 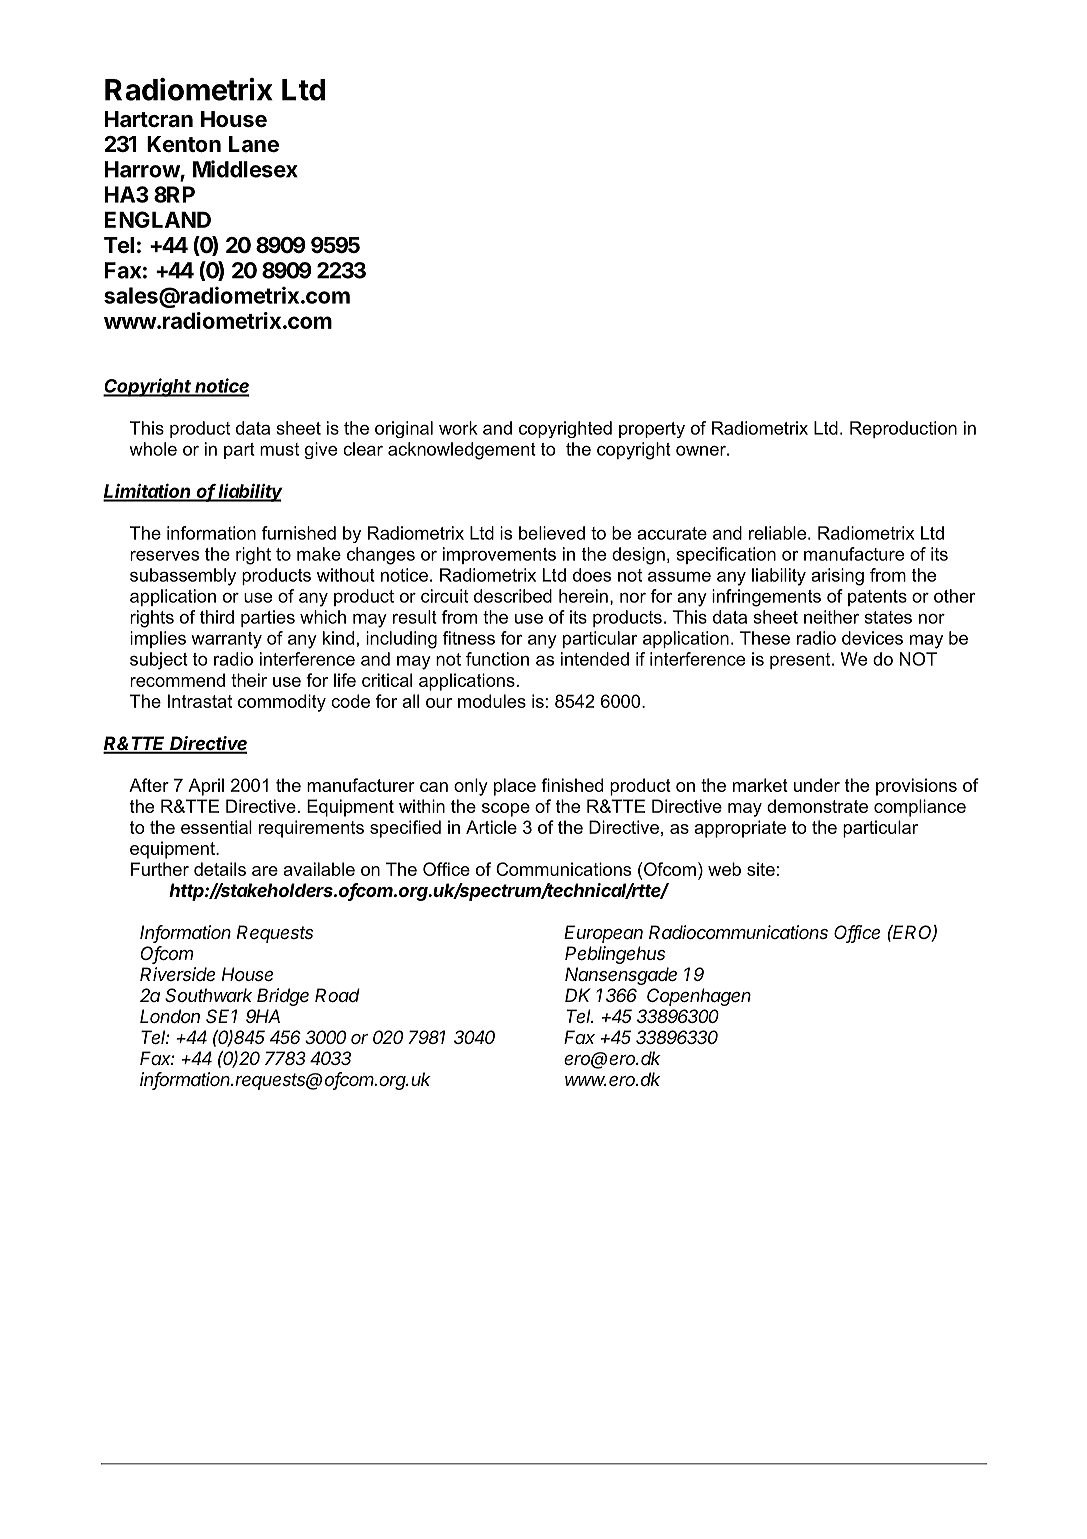 What do you see at coordinates (592, 575) in the screenshot?
I see `does` at bounding box center [592, 575].
